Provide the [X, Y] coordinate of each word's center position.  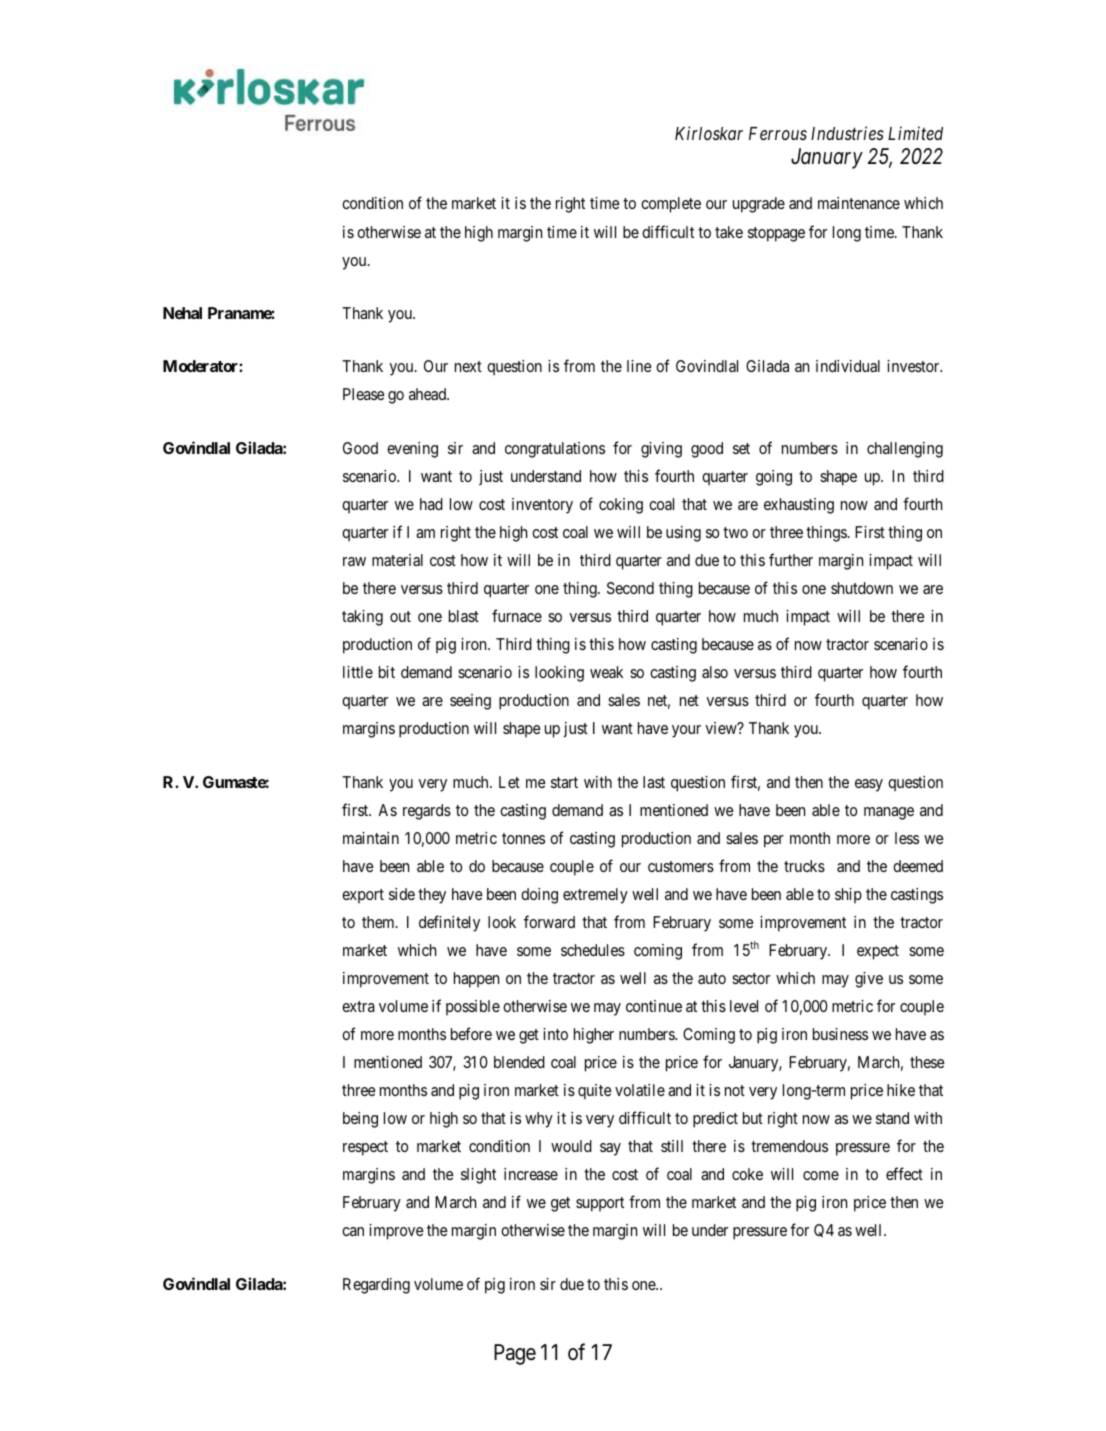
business [840, 1034]
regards [427, 812]
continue [654, 1006]
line [639, 366]
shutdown [862, 588]
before [471, 1033]
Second [630, 588]
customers [681, 866]
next [468, 366]
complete [671, 205]
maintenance [859, 203]
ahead [428, 394]
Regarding [376, 1286]
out [400, 616]
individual [848, 366]
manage [889, 813]
